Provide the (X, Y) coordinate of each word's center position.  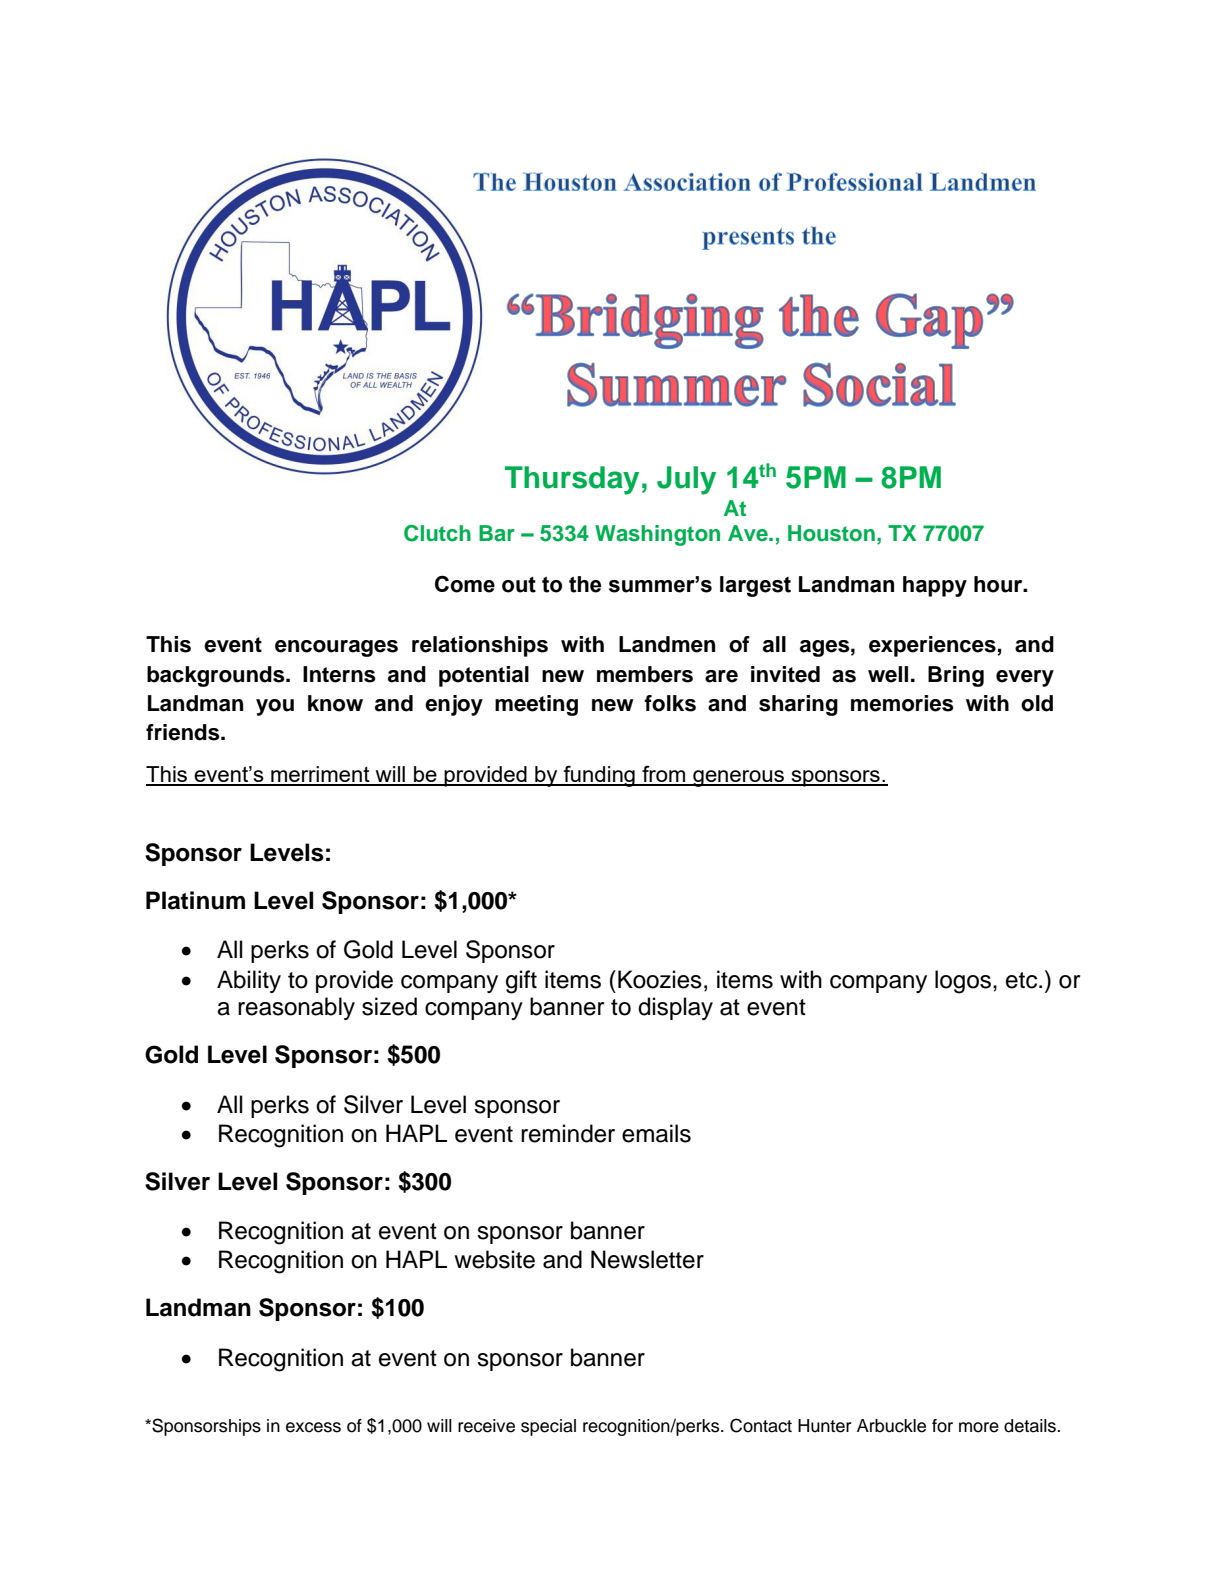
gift (521, 982)
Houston (831, 533)
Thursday (572, 480)
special (548, 1427)
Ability (249, 981)
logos (963, 982)
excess (313, 1427)
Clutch (437, 533)
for (942, 1426)
